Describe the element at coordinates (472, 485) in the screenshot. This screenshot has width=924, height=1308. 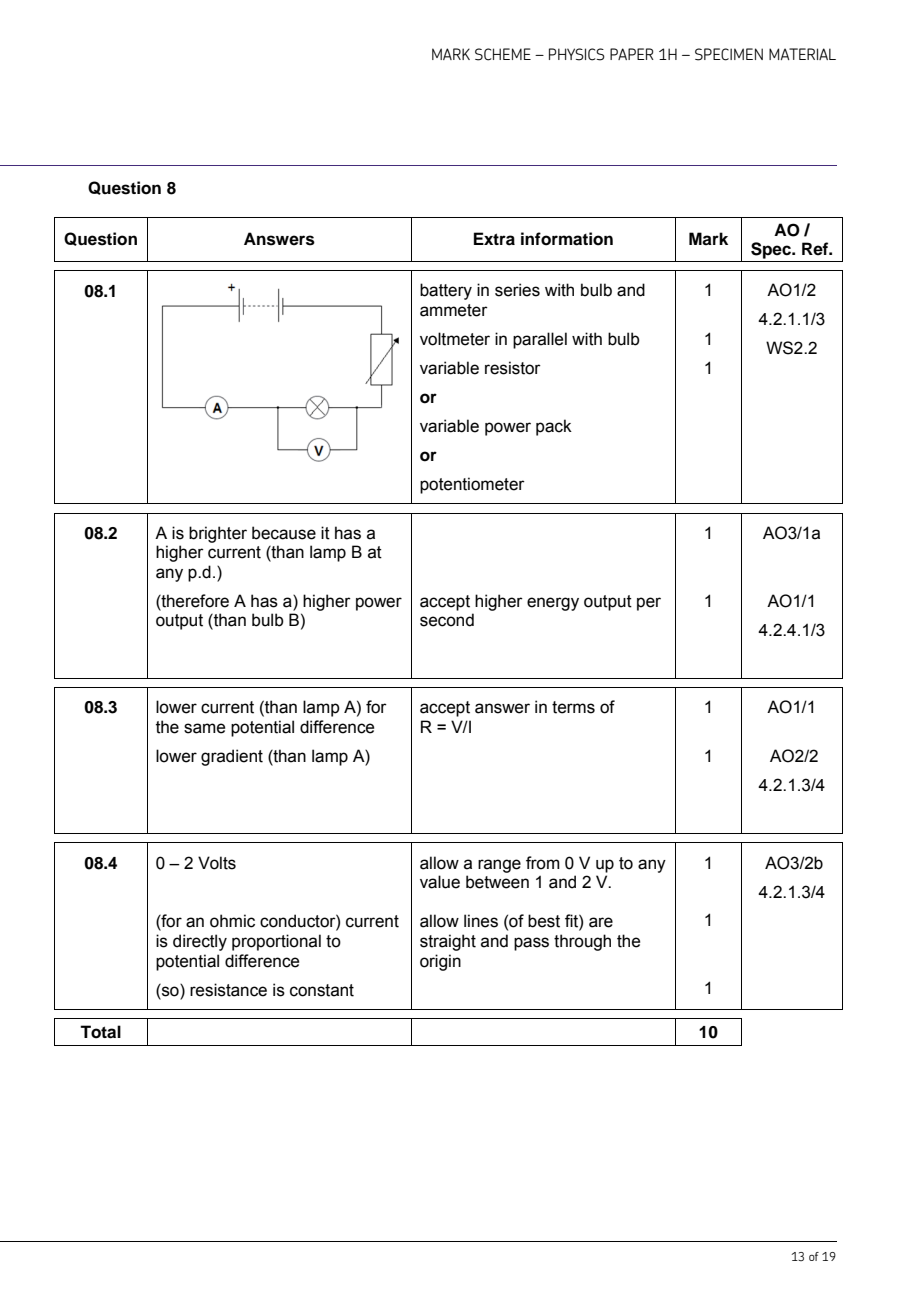
I see `potentiometer` at that location.
